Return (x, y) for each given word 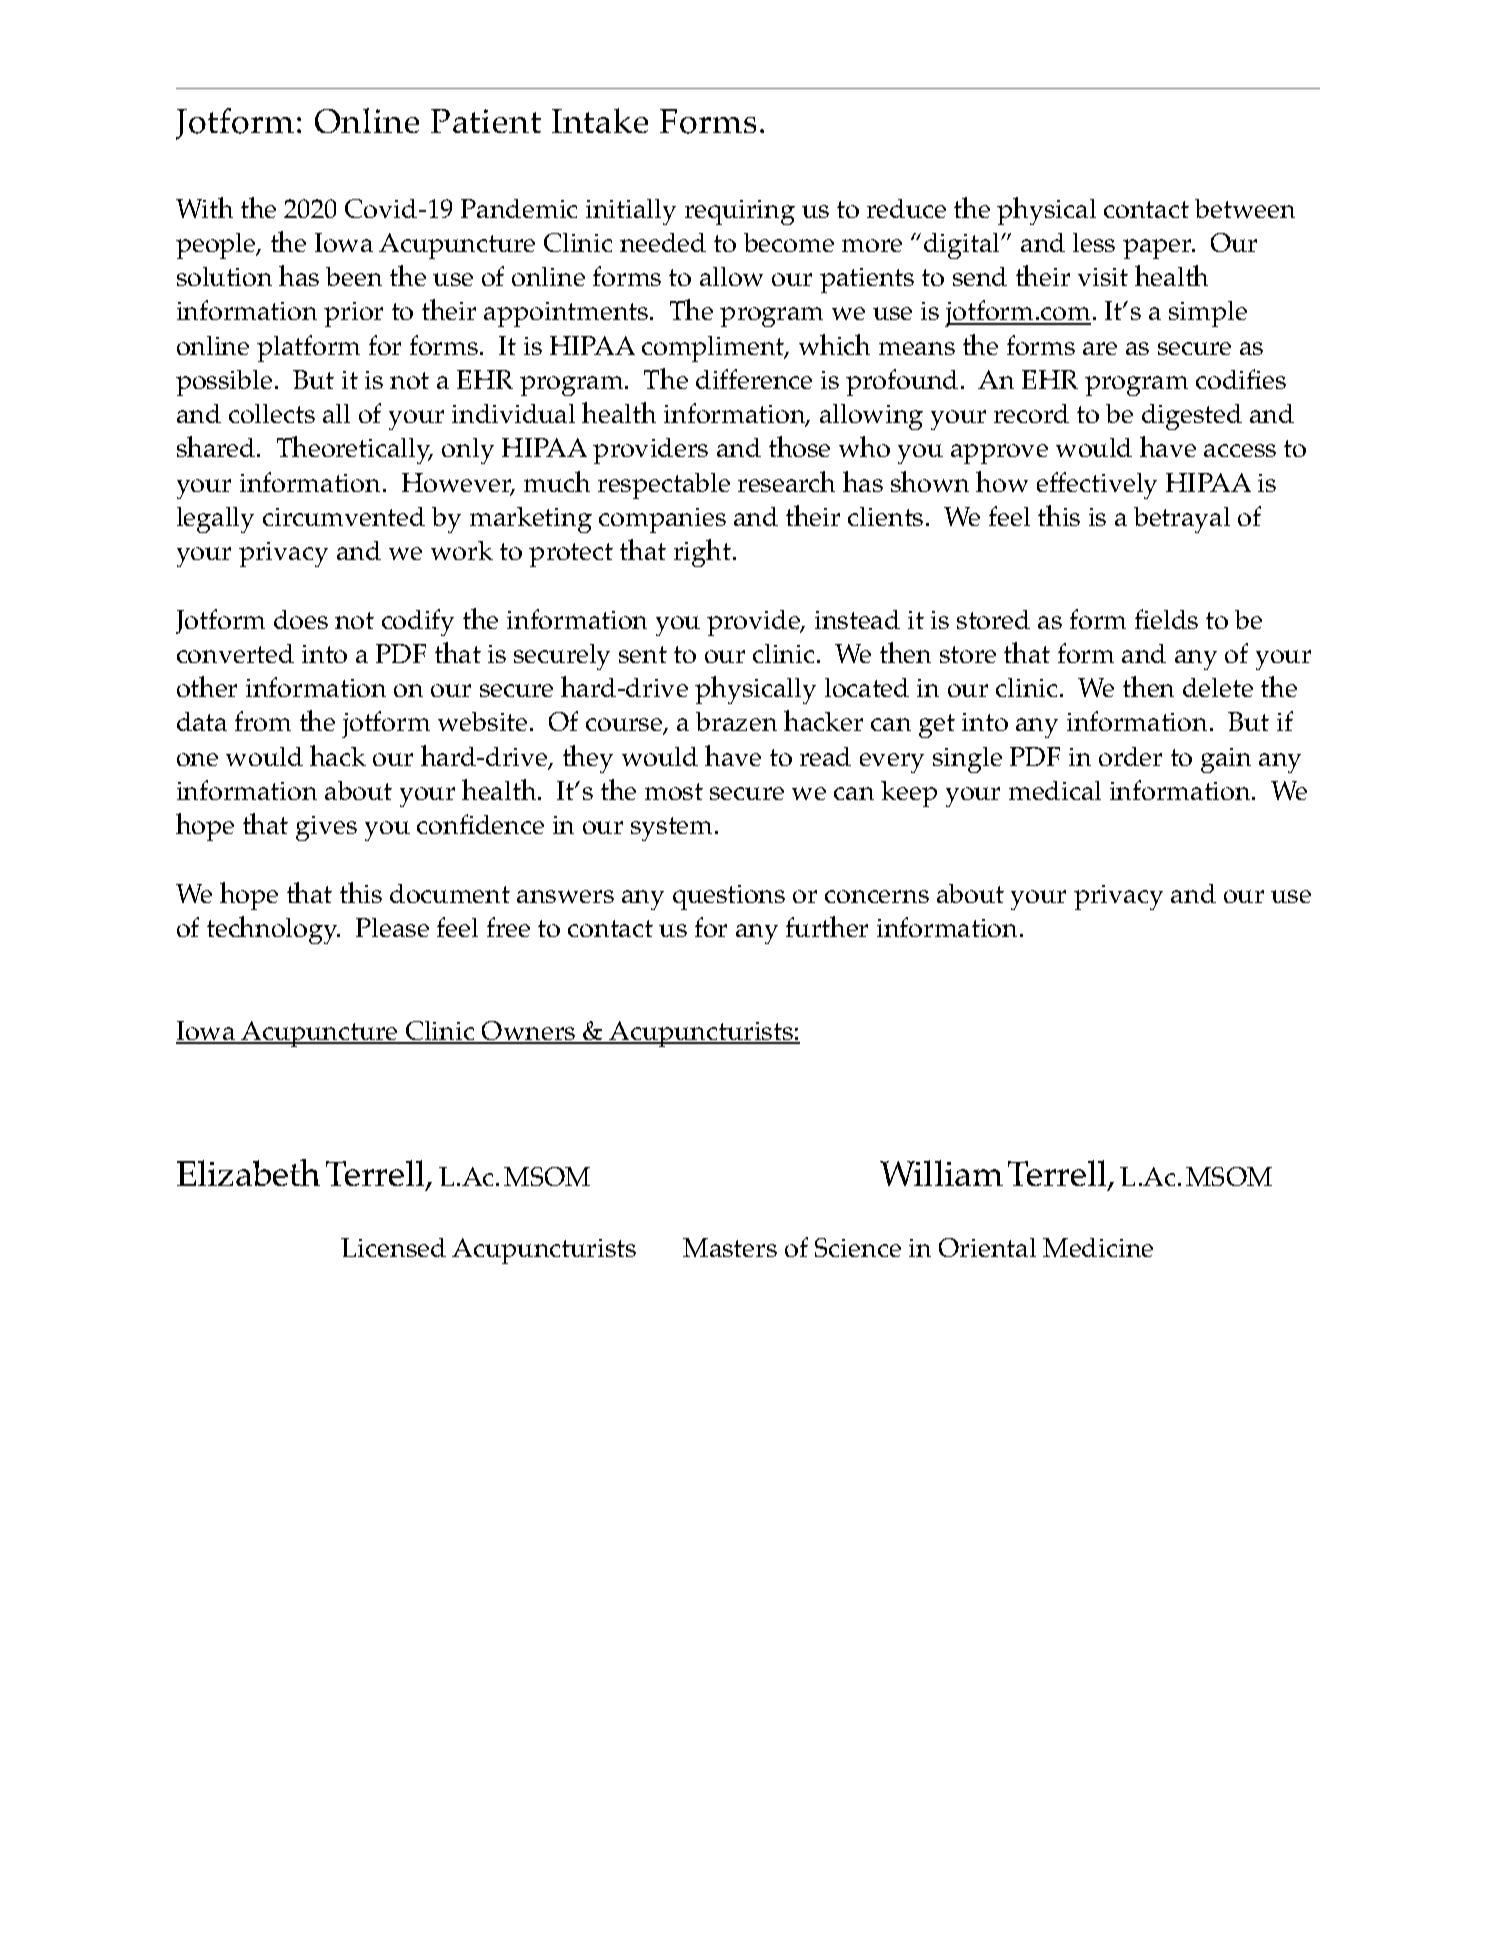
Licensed (393, 1247)
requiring (740, 212)
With (204, 207)
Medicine (1098, 1247)
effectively (1097, 485)
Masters (730, 1247)
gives (326, 828)
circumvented (344, 516)
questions (729, 897)
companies (662, 520)
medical (1055, 790)
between (1245, 208)
